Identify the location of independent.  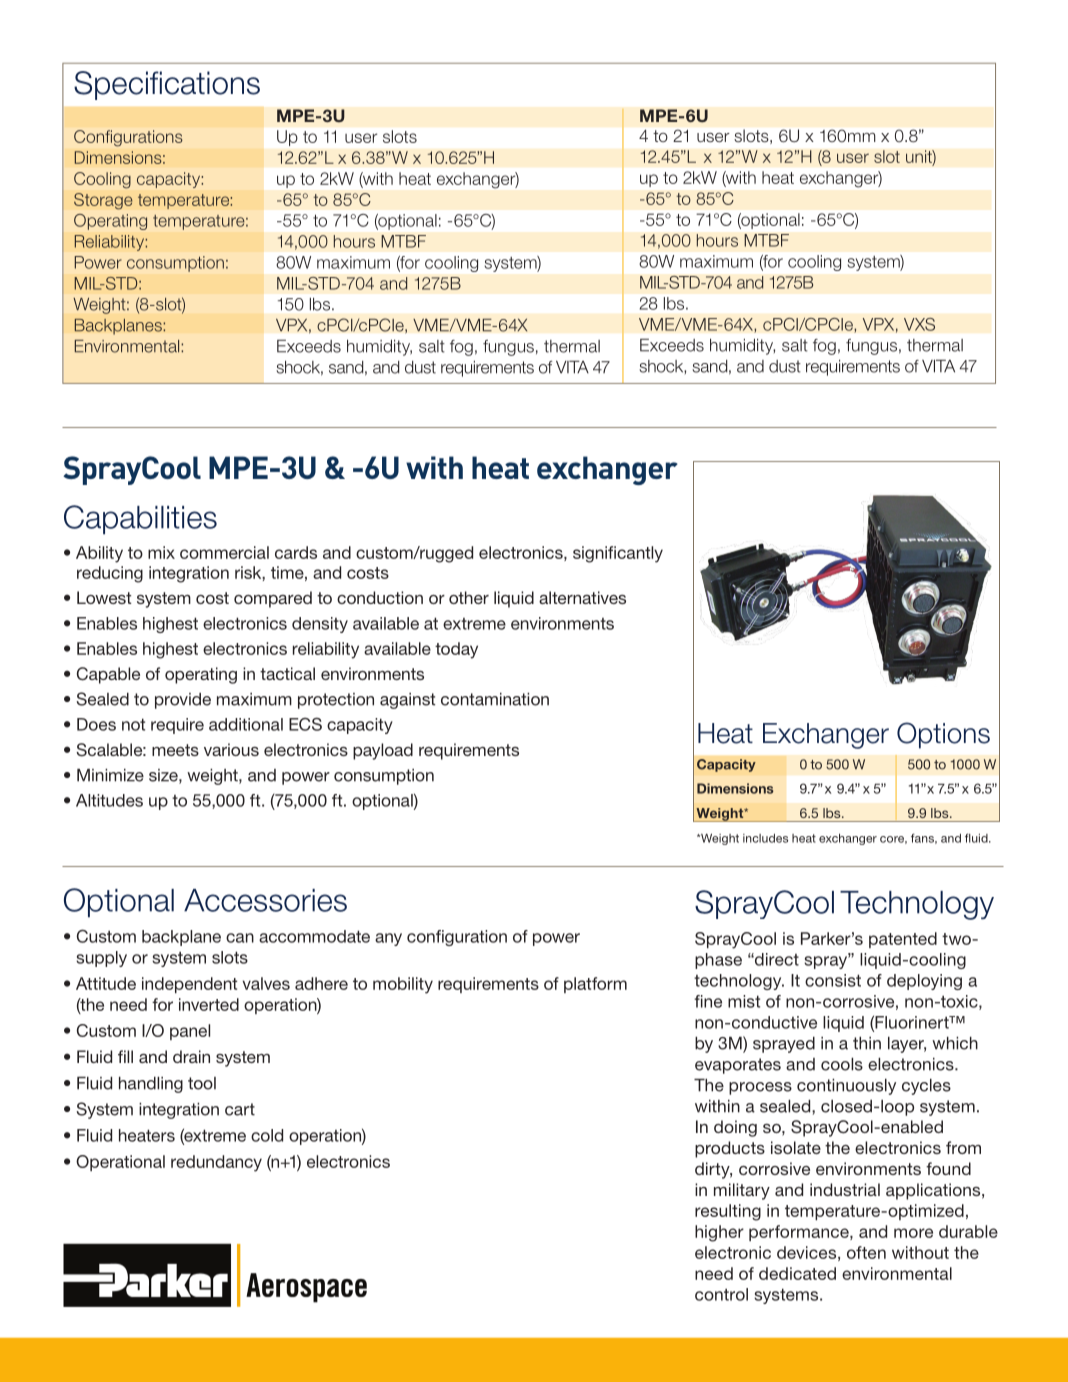
(189, 985).
